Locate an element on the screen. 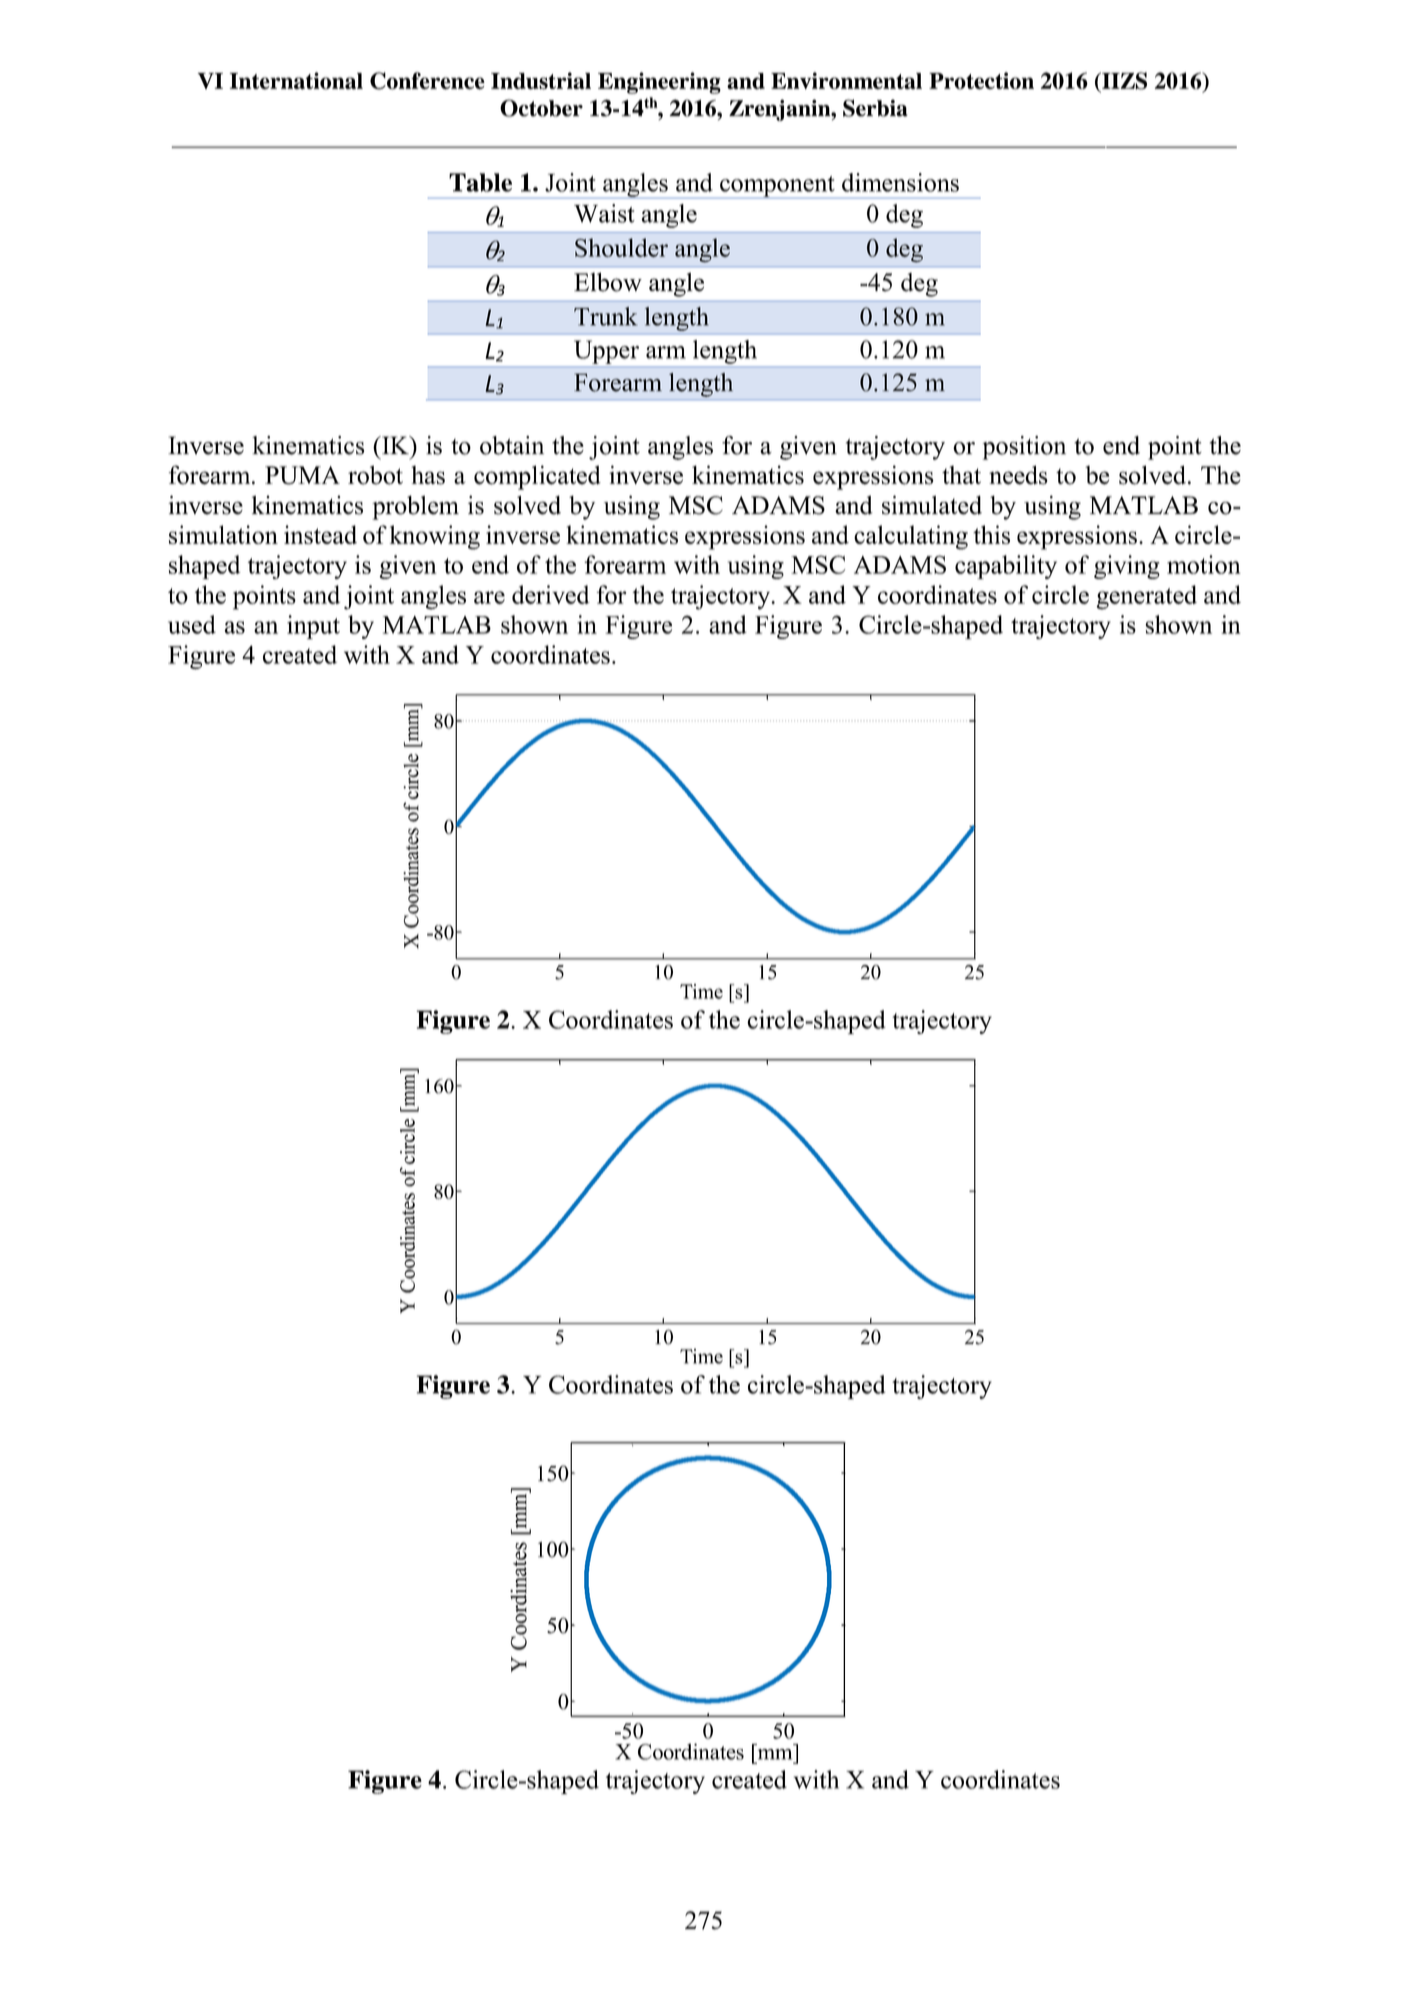 The height and width of the screenshot is (1991, 1408). Table is located at coordinates (480, 182).
